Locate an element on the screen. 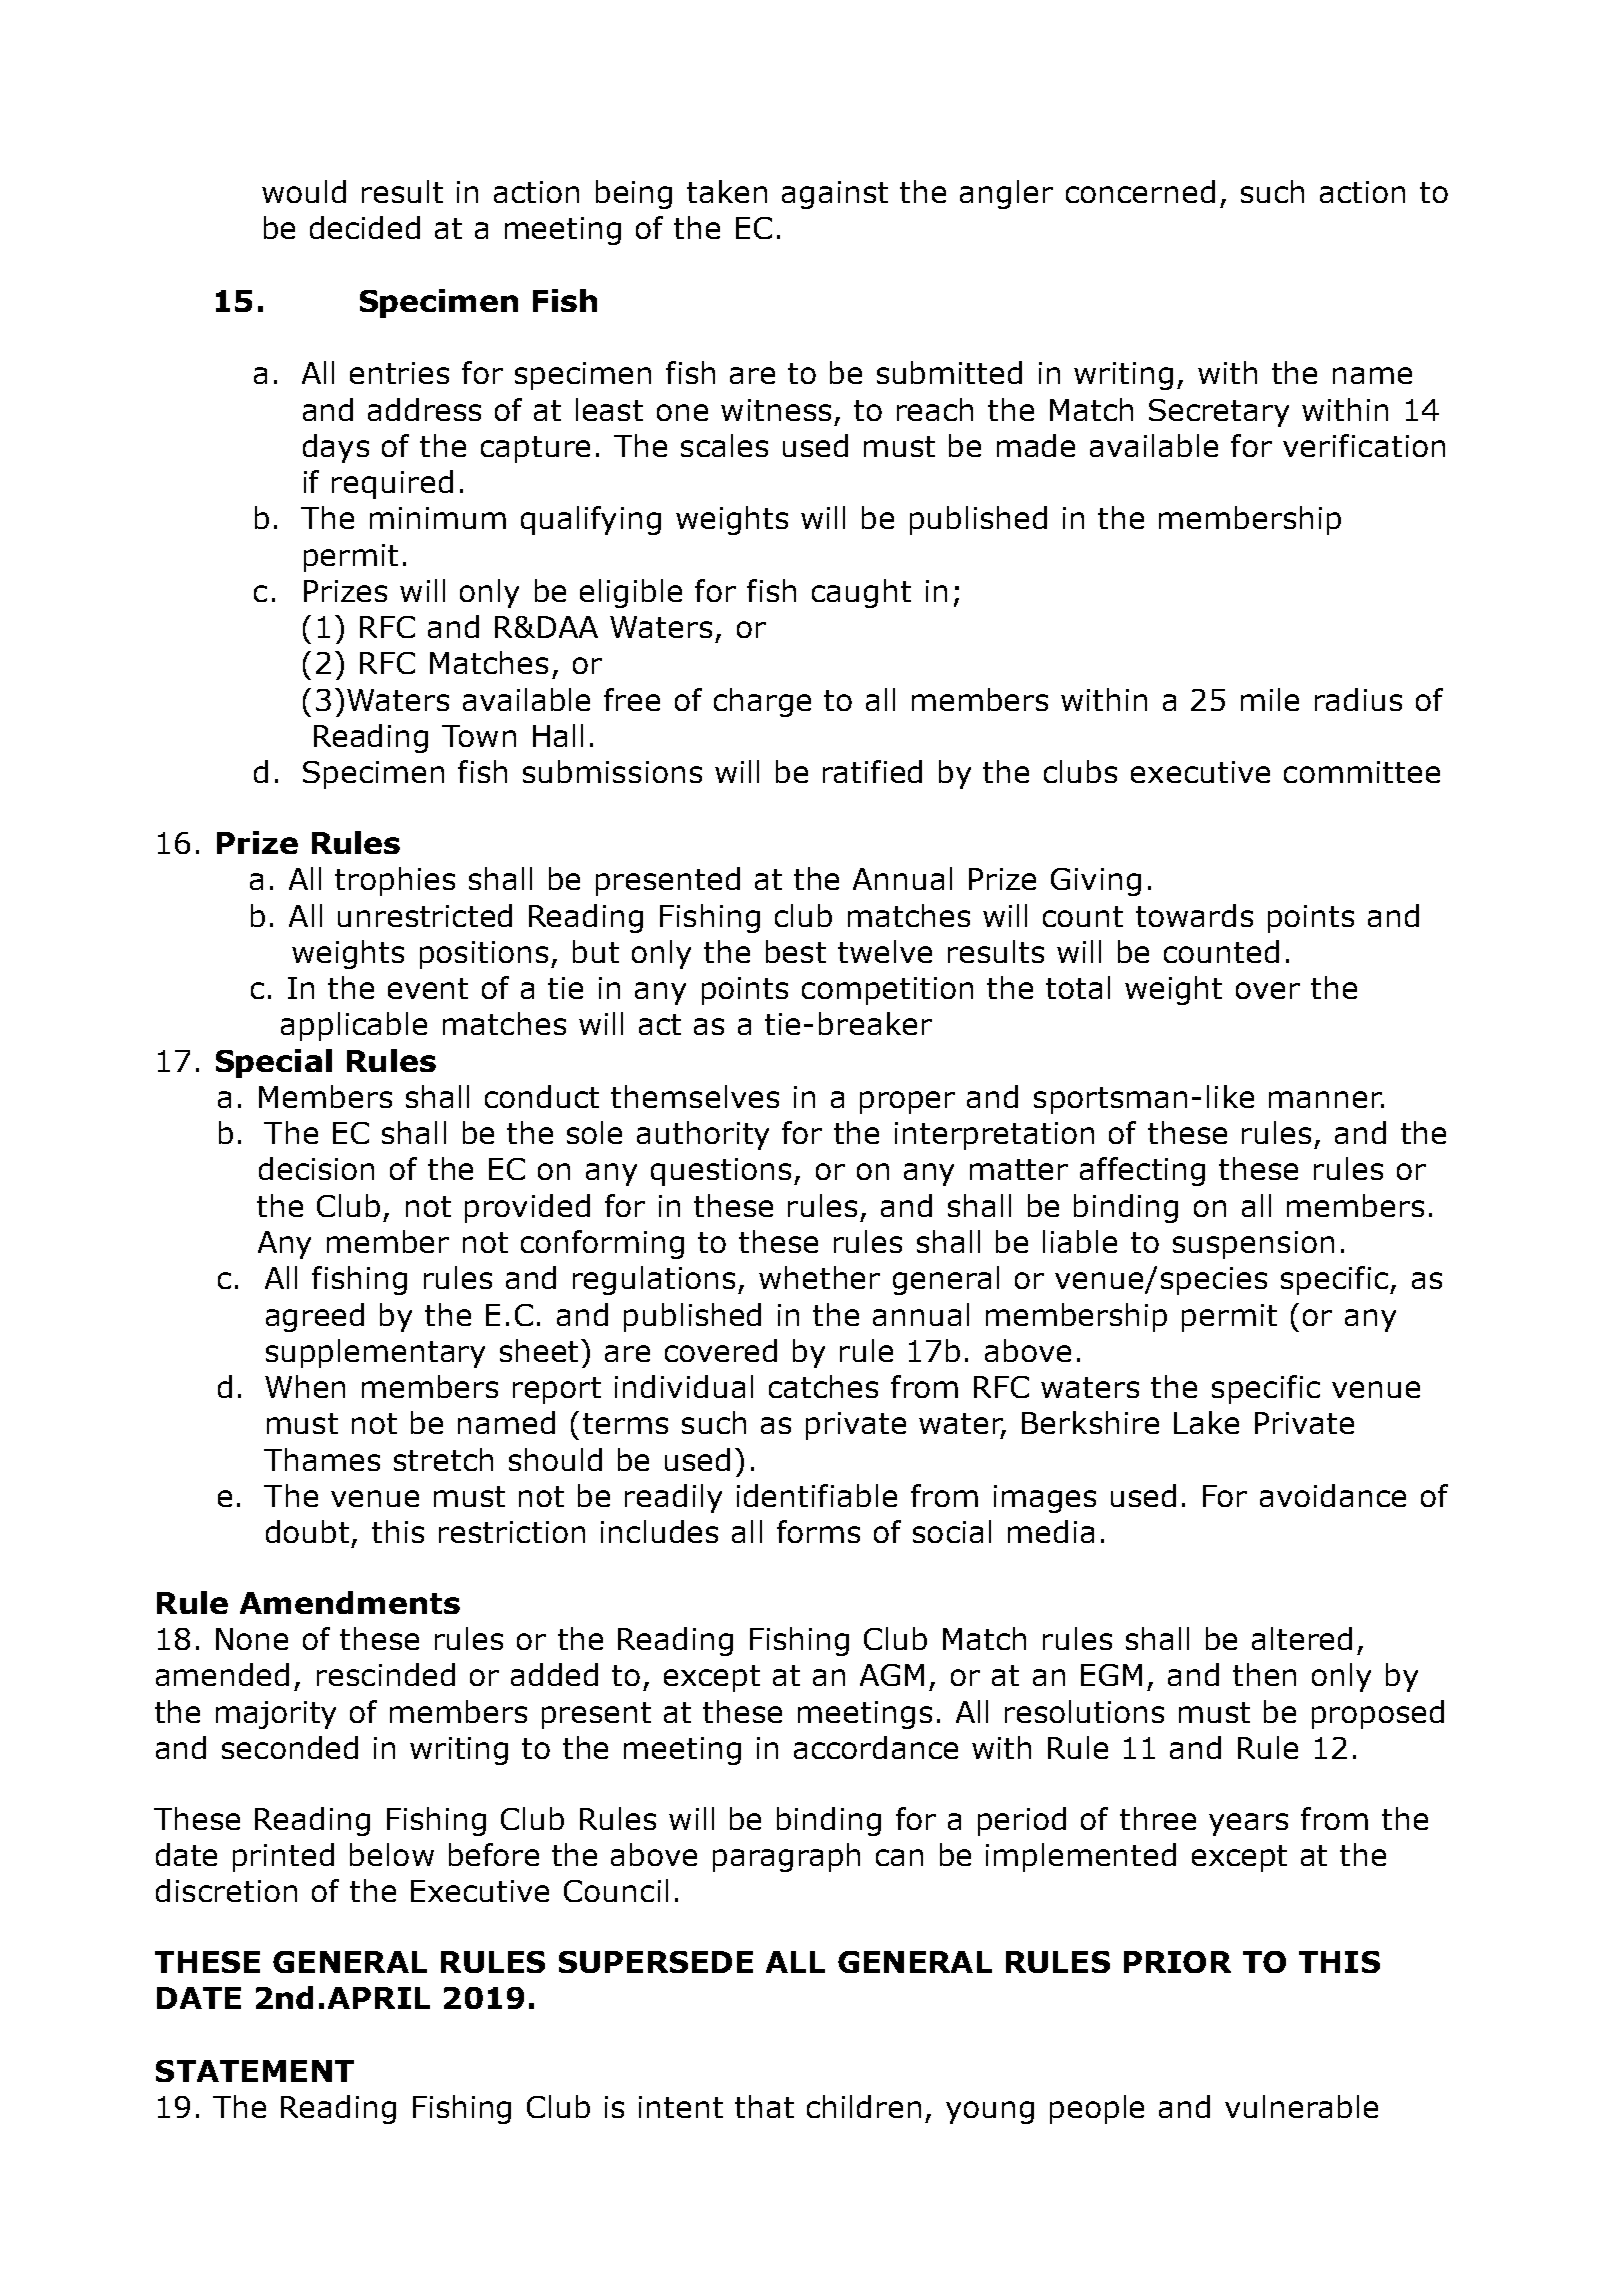 Image resolution: width=1617 pixels, height=2288 pixels. decided is located at coordinates (365, 227).
